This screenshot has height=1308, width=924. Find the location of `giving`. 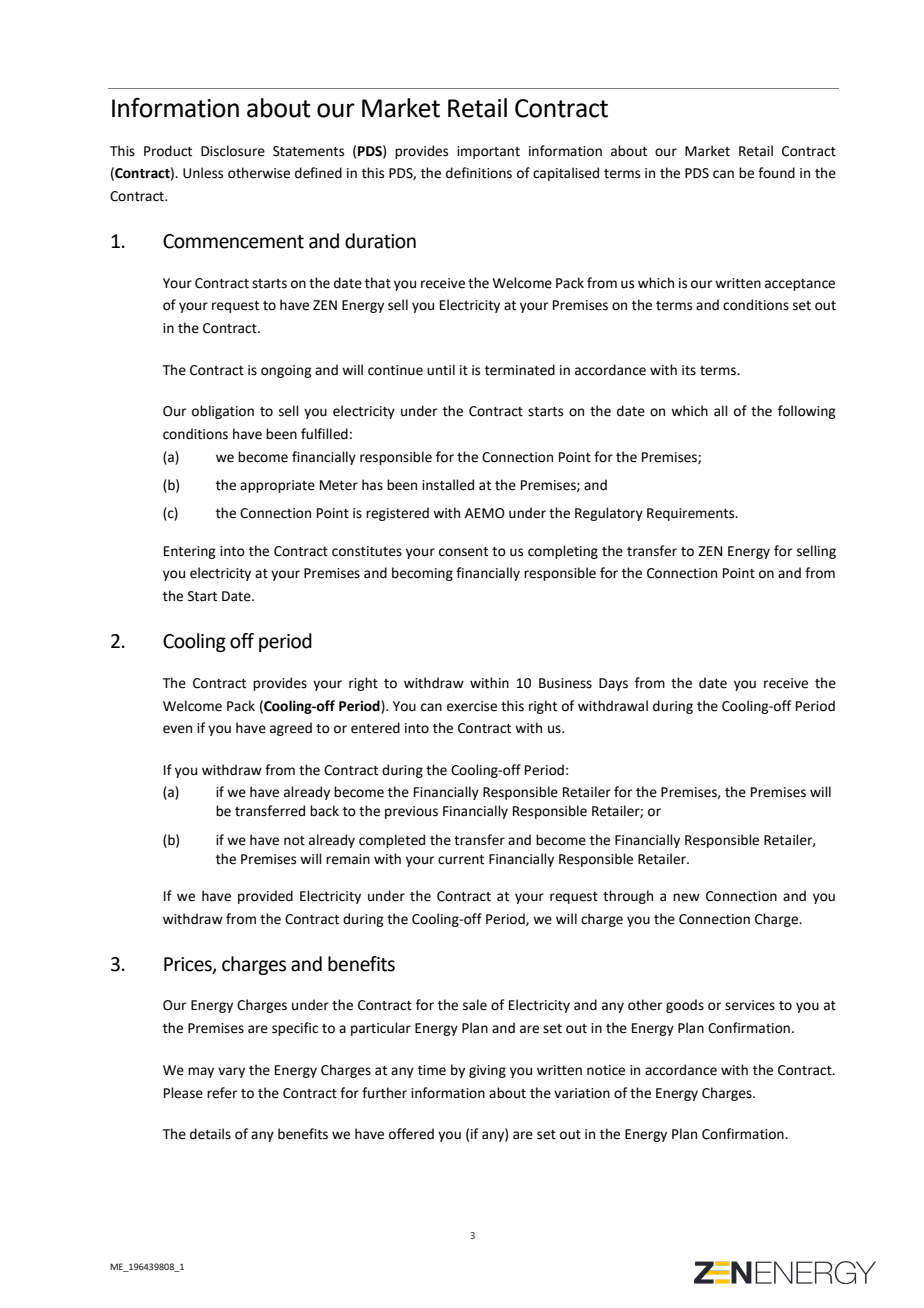

giving is located at coordinates (487, 1071).
